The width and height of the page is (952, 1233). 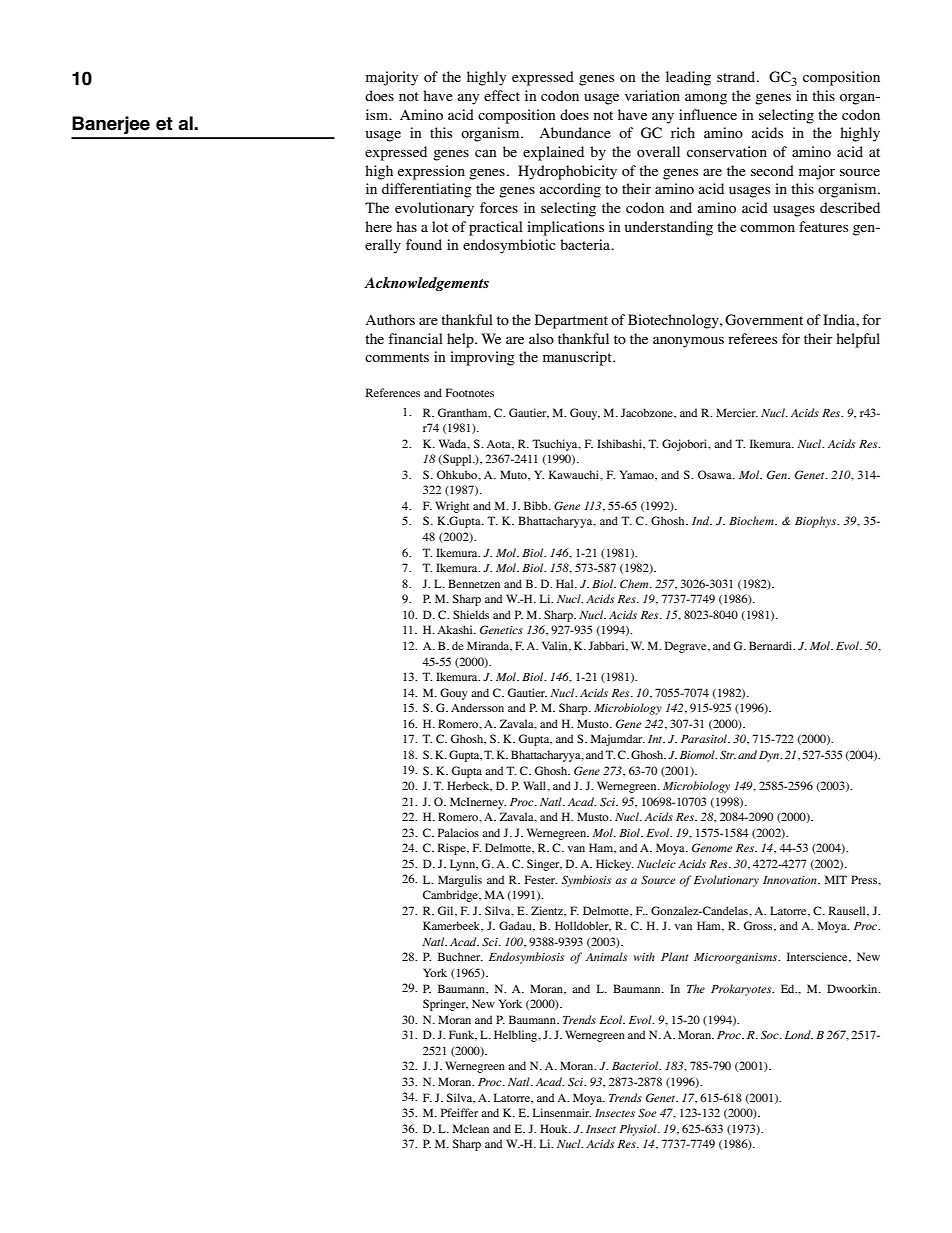 I want to click on Soe, so click(x=647, y=1113).
